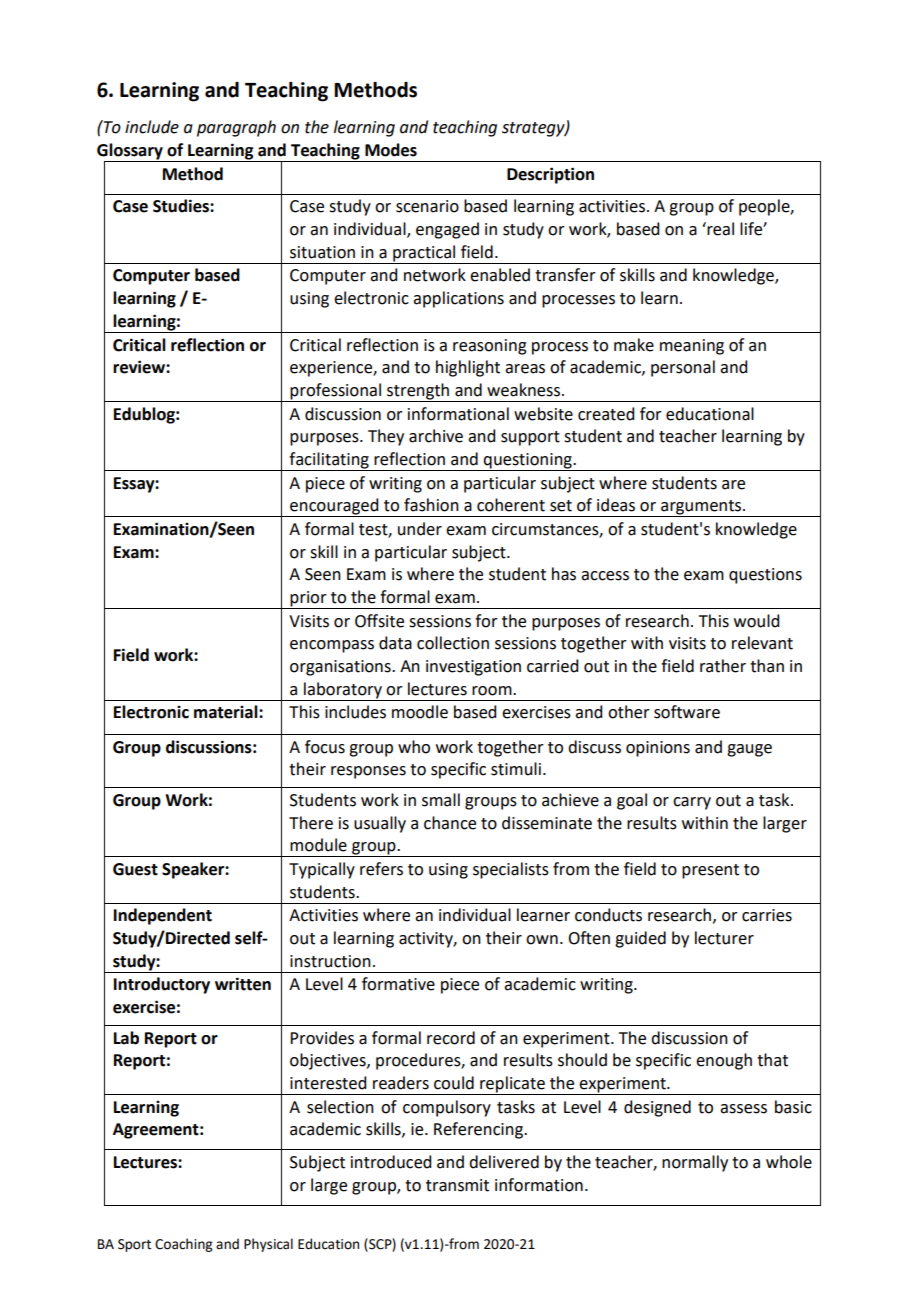 The width and height of the page is (924, 1308). Describe the element at coordinates (450, 823) in the page. I see `chance` at that location.
